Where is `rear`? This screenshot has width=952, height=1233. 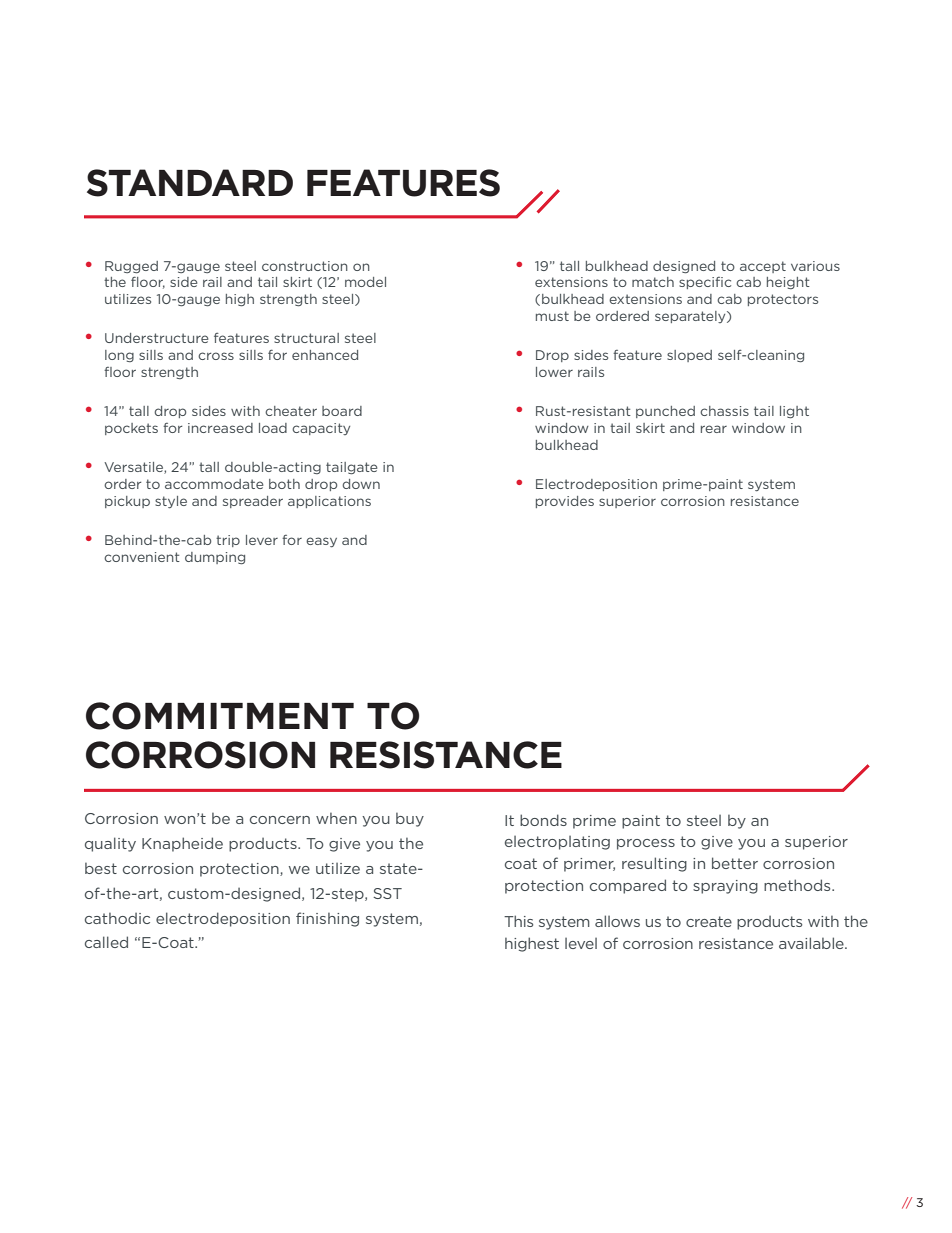 rear is located at coordinates (714, 429).
